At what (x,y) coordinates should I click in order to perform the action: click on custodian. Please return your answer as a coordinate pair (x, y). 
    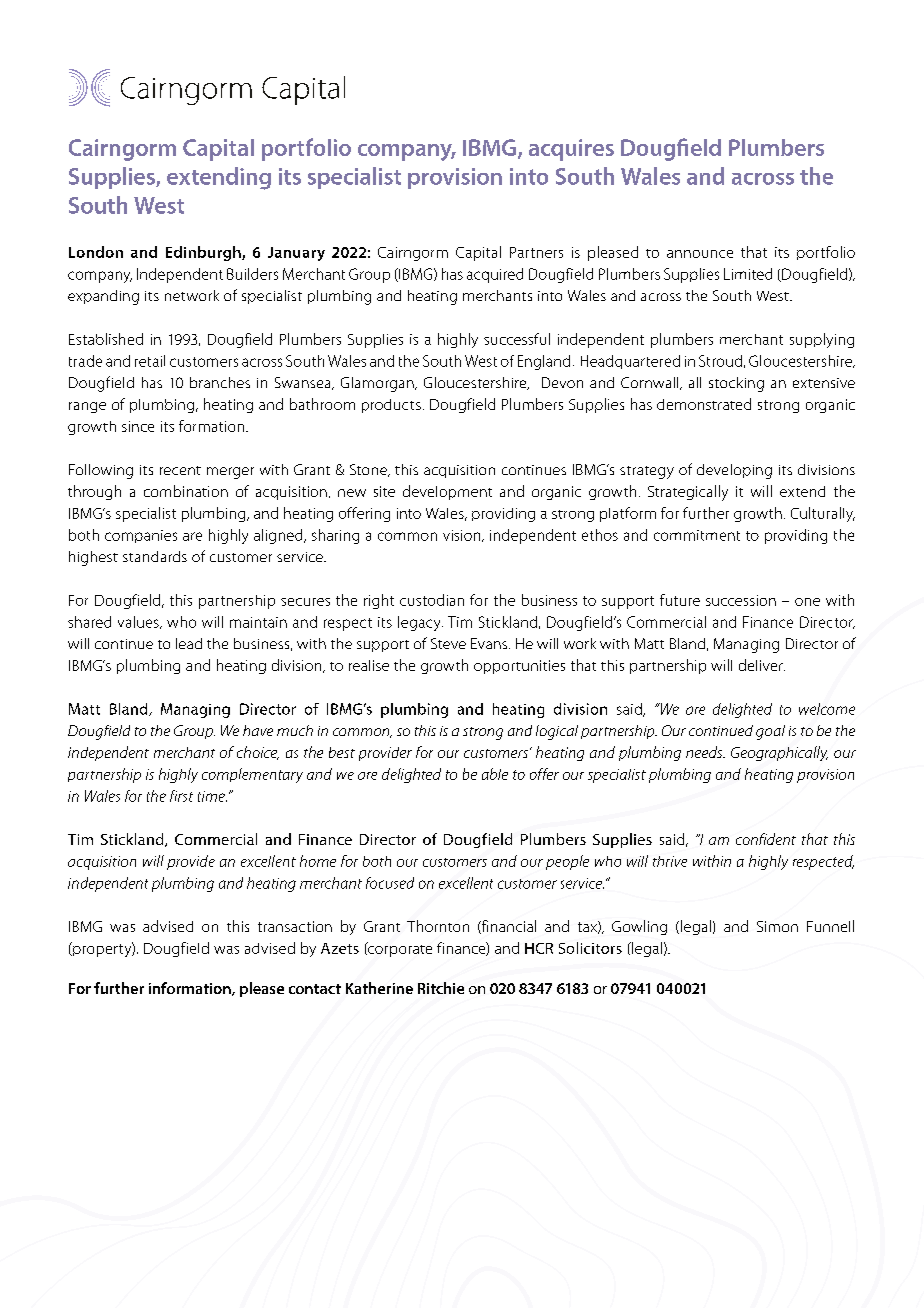
    Looking at the image, I should click on (432, 600).
